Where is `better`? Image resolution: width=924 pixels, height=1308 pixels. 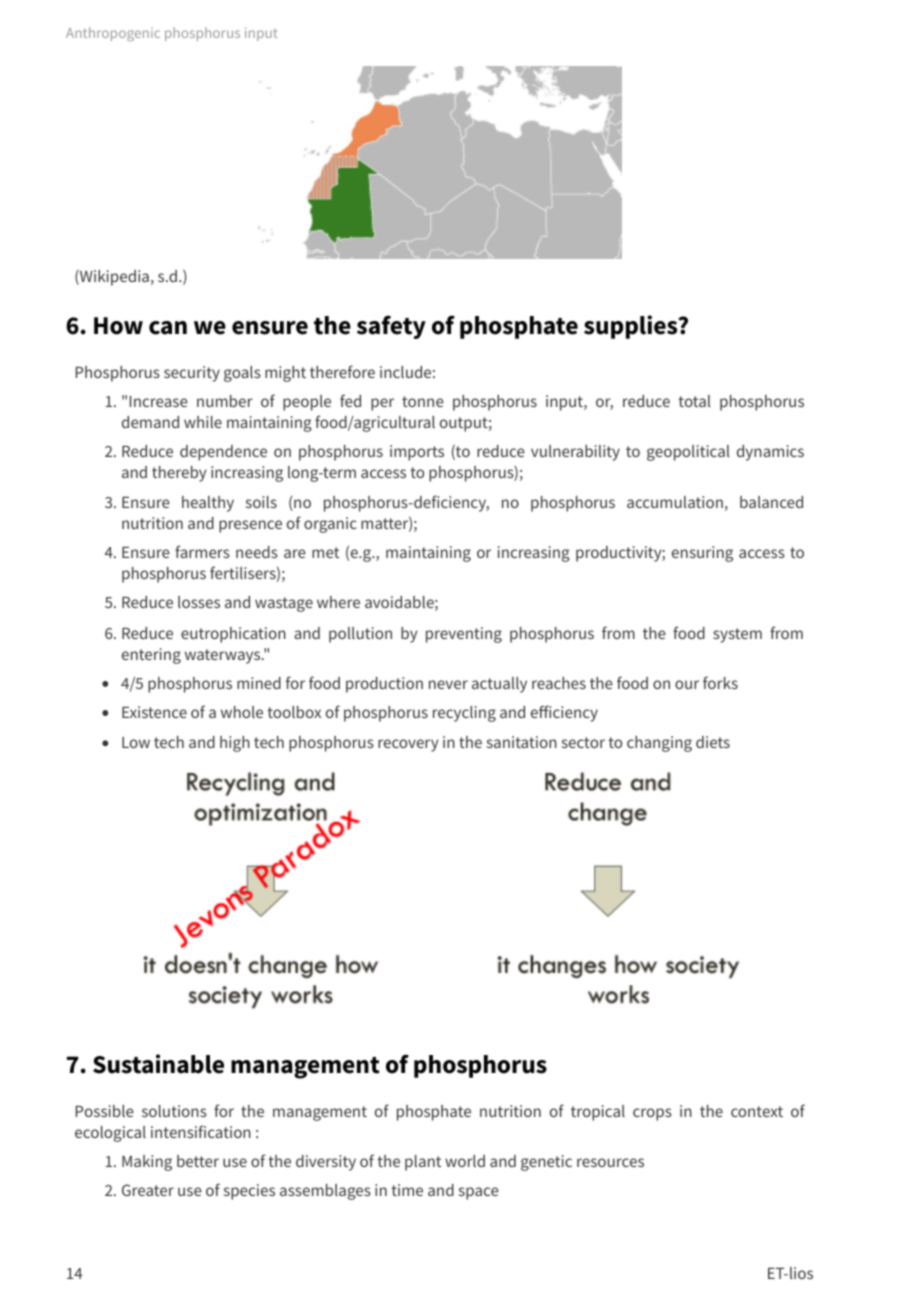
better is located at coordinates (198, 1161).
